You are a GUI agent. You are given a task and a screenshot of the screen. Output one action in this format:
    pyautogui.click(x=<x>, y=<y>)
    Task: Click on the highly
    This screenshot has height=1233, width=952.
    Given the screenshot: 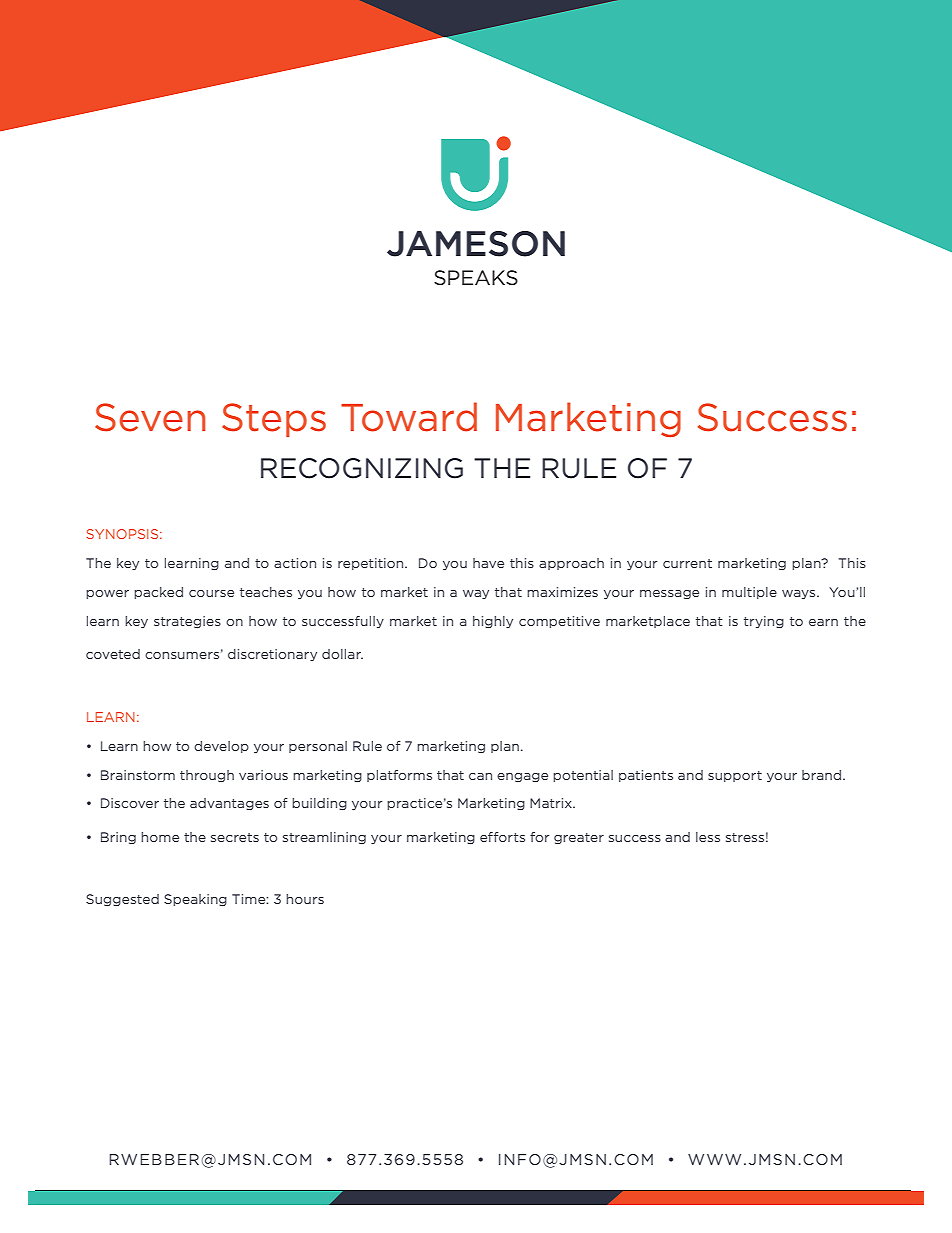 What is the action you would take?
    pyautogui.click(x=493, y=622)
